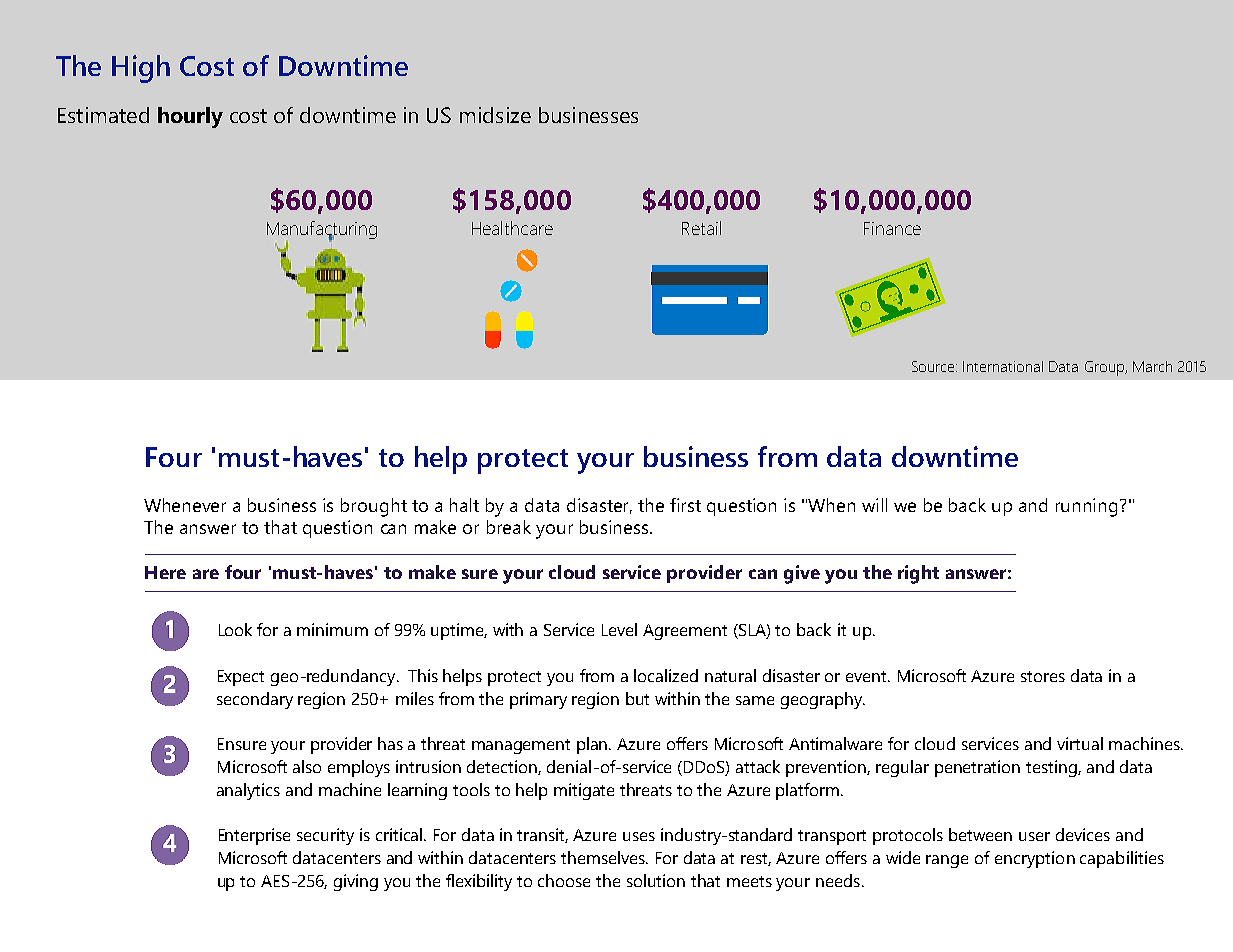 The width and height of the page is (1233, 952). What do you see at coordinates (892, 228) in the page?
I see `Finance` at bounding box center [892, 228].
